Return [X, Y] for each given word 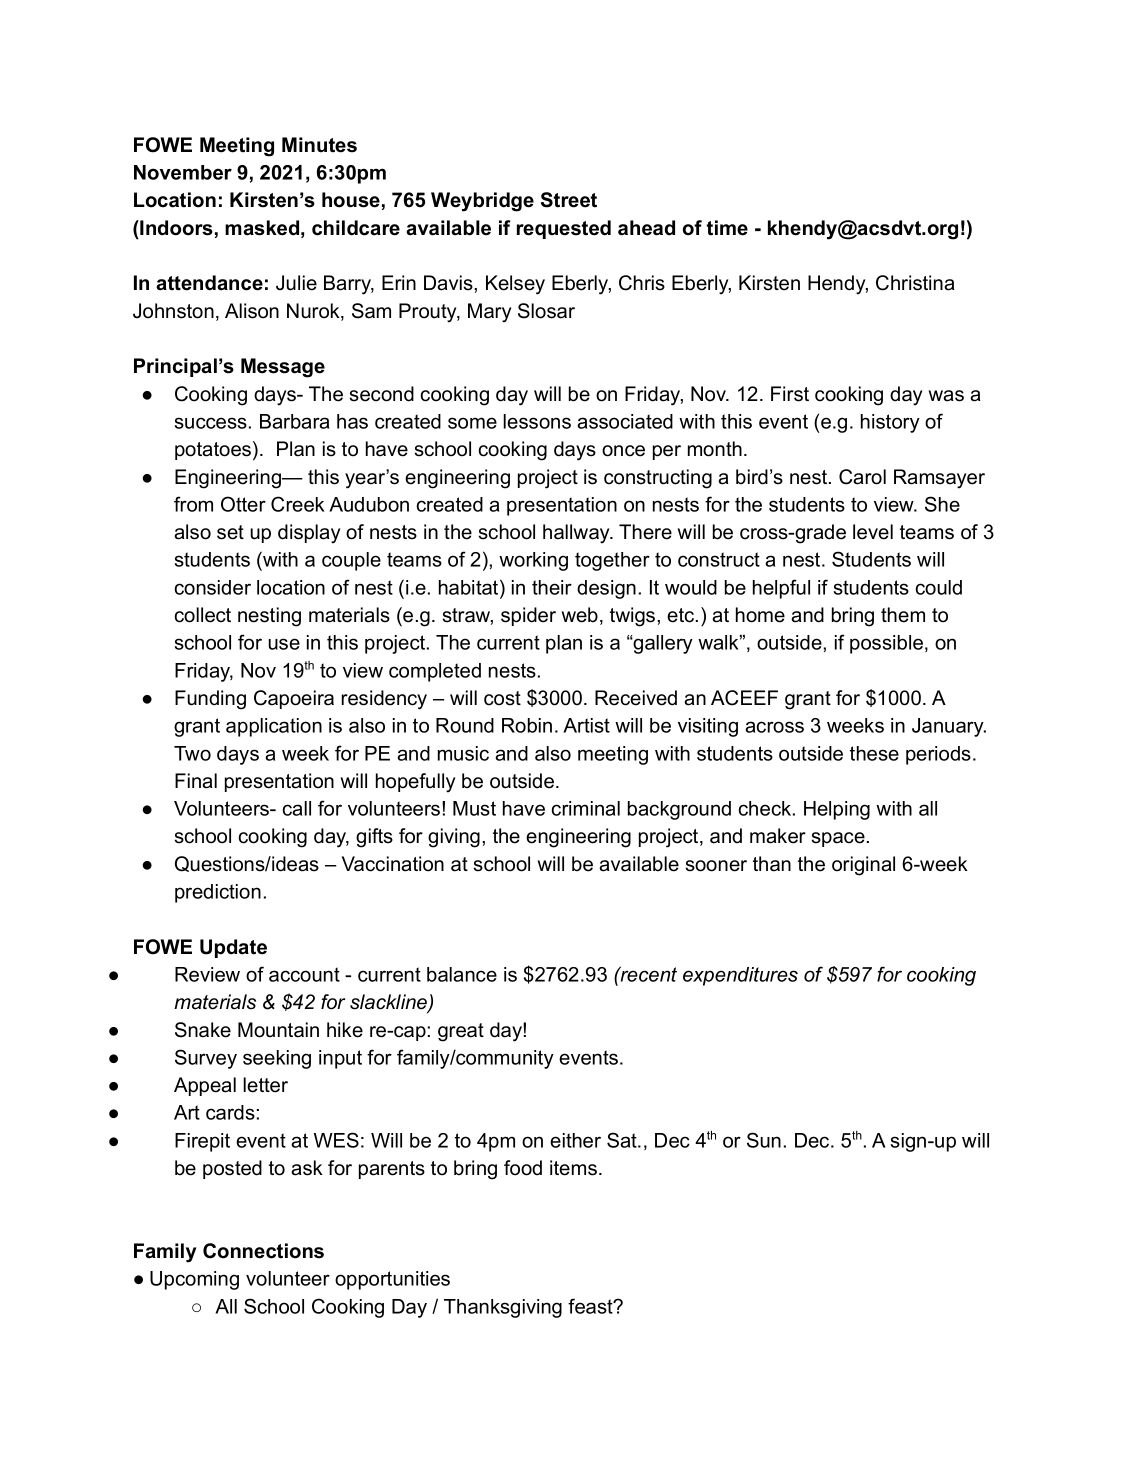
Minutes [319, 145]
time [727, 228]
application [274, 727]
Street [569, 200]
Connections [263, 1251]
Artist [586, 725]
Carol [862, 477]
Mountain [278, 1030]
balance [462, 974]
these [874, 753]
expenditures [740, 976]
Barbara [294, 421]
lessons [537, 421]
